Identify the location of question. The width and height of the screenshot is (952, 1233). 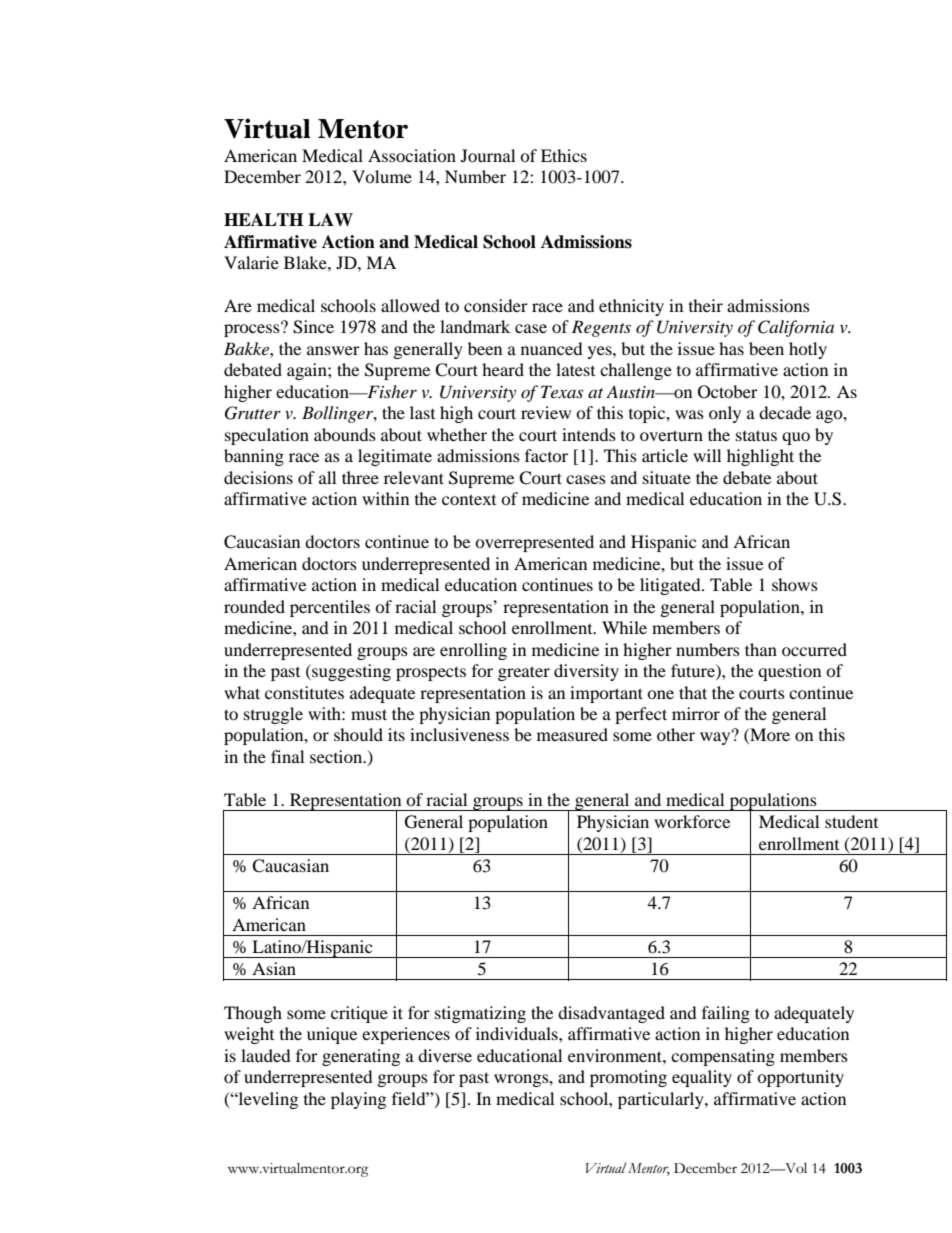
(789, 672).
